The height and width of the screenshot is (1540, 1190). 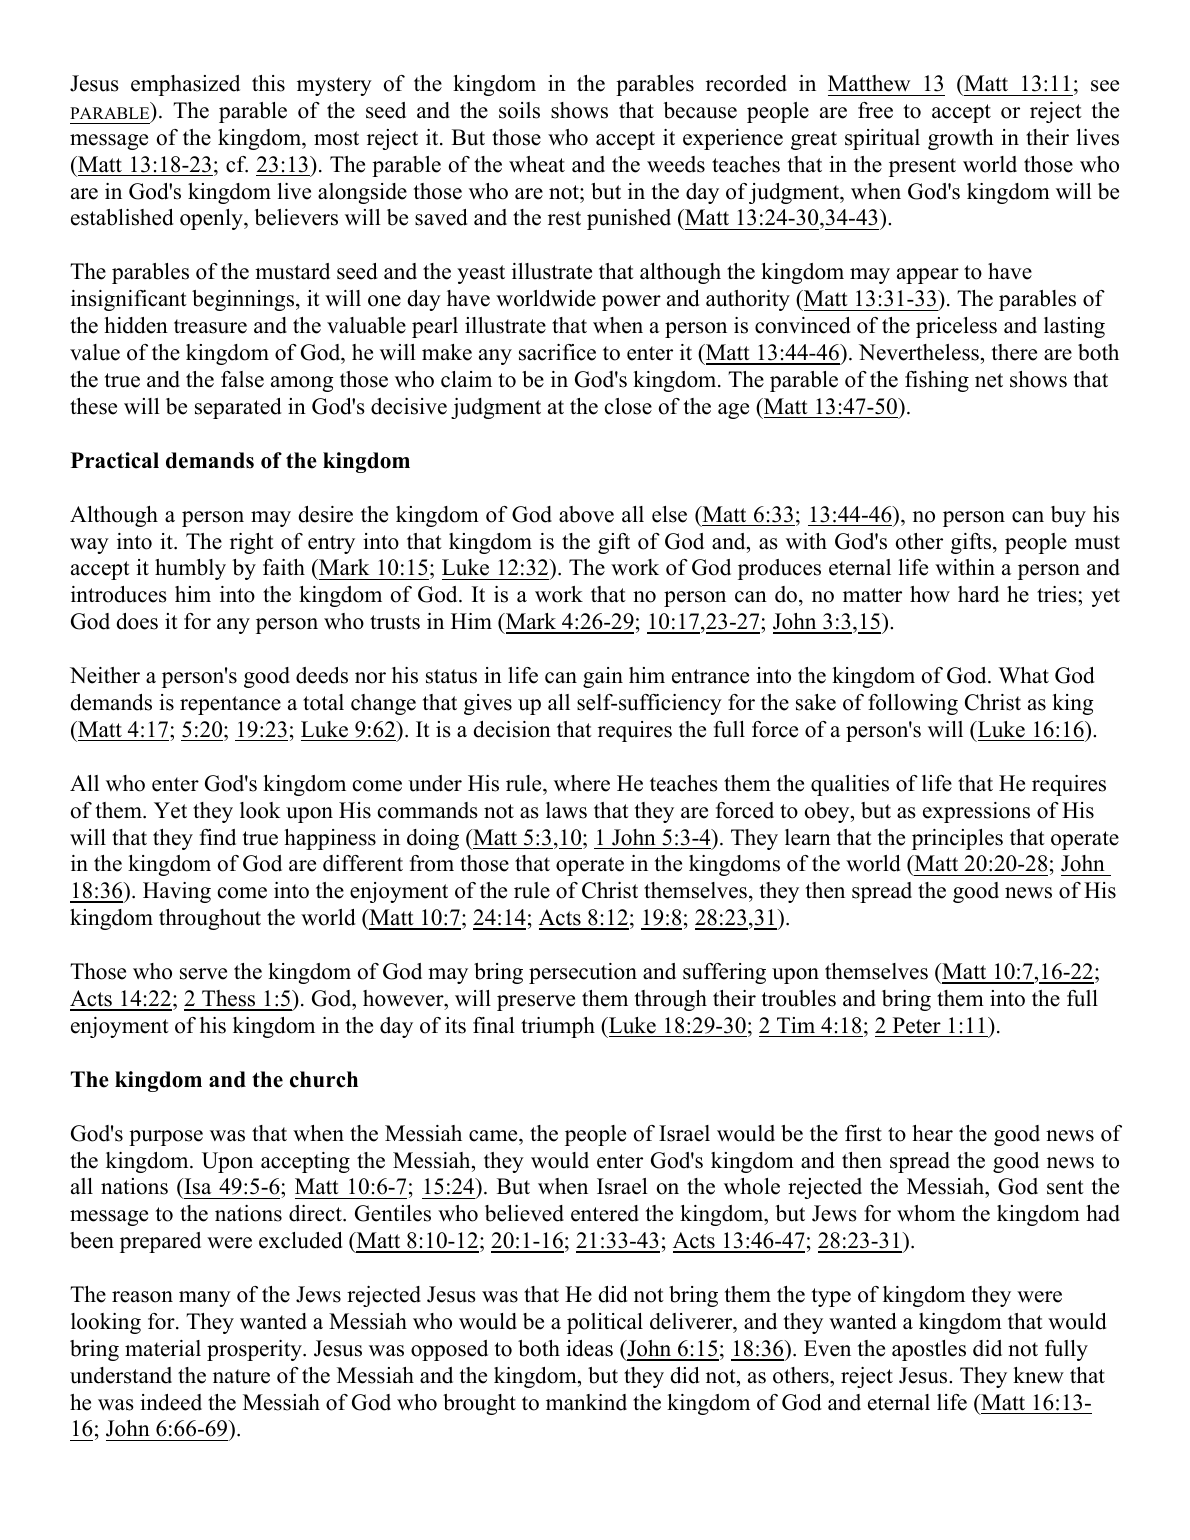 What do you see at coordinates (185, 85) in the screenshot?
I see `emphasized` at bounding box center [185, 85].
